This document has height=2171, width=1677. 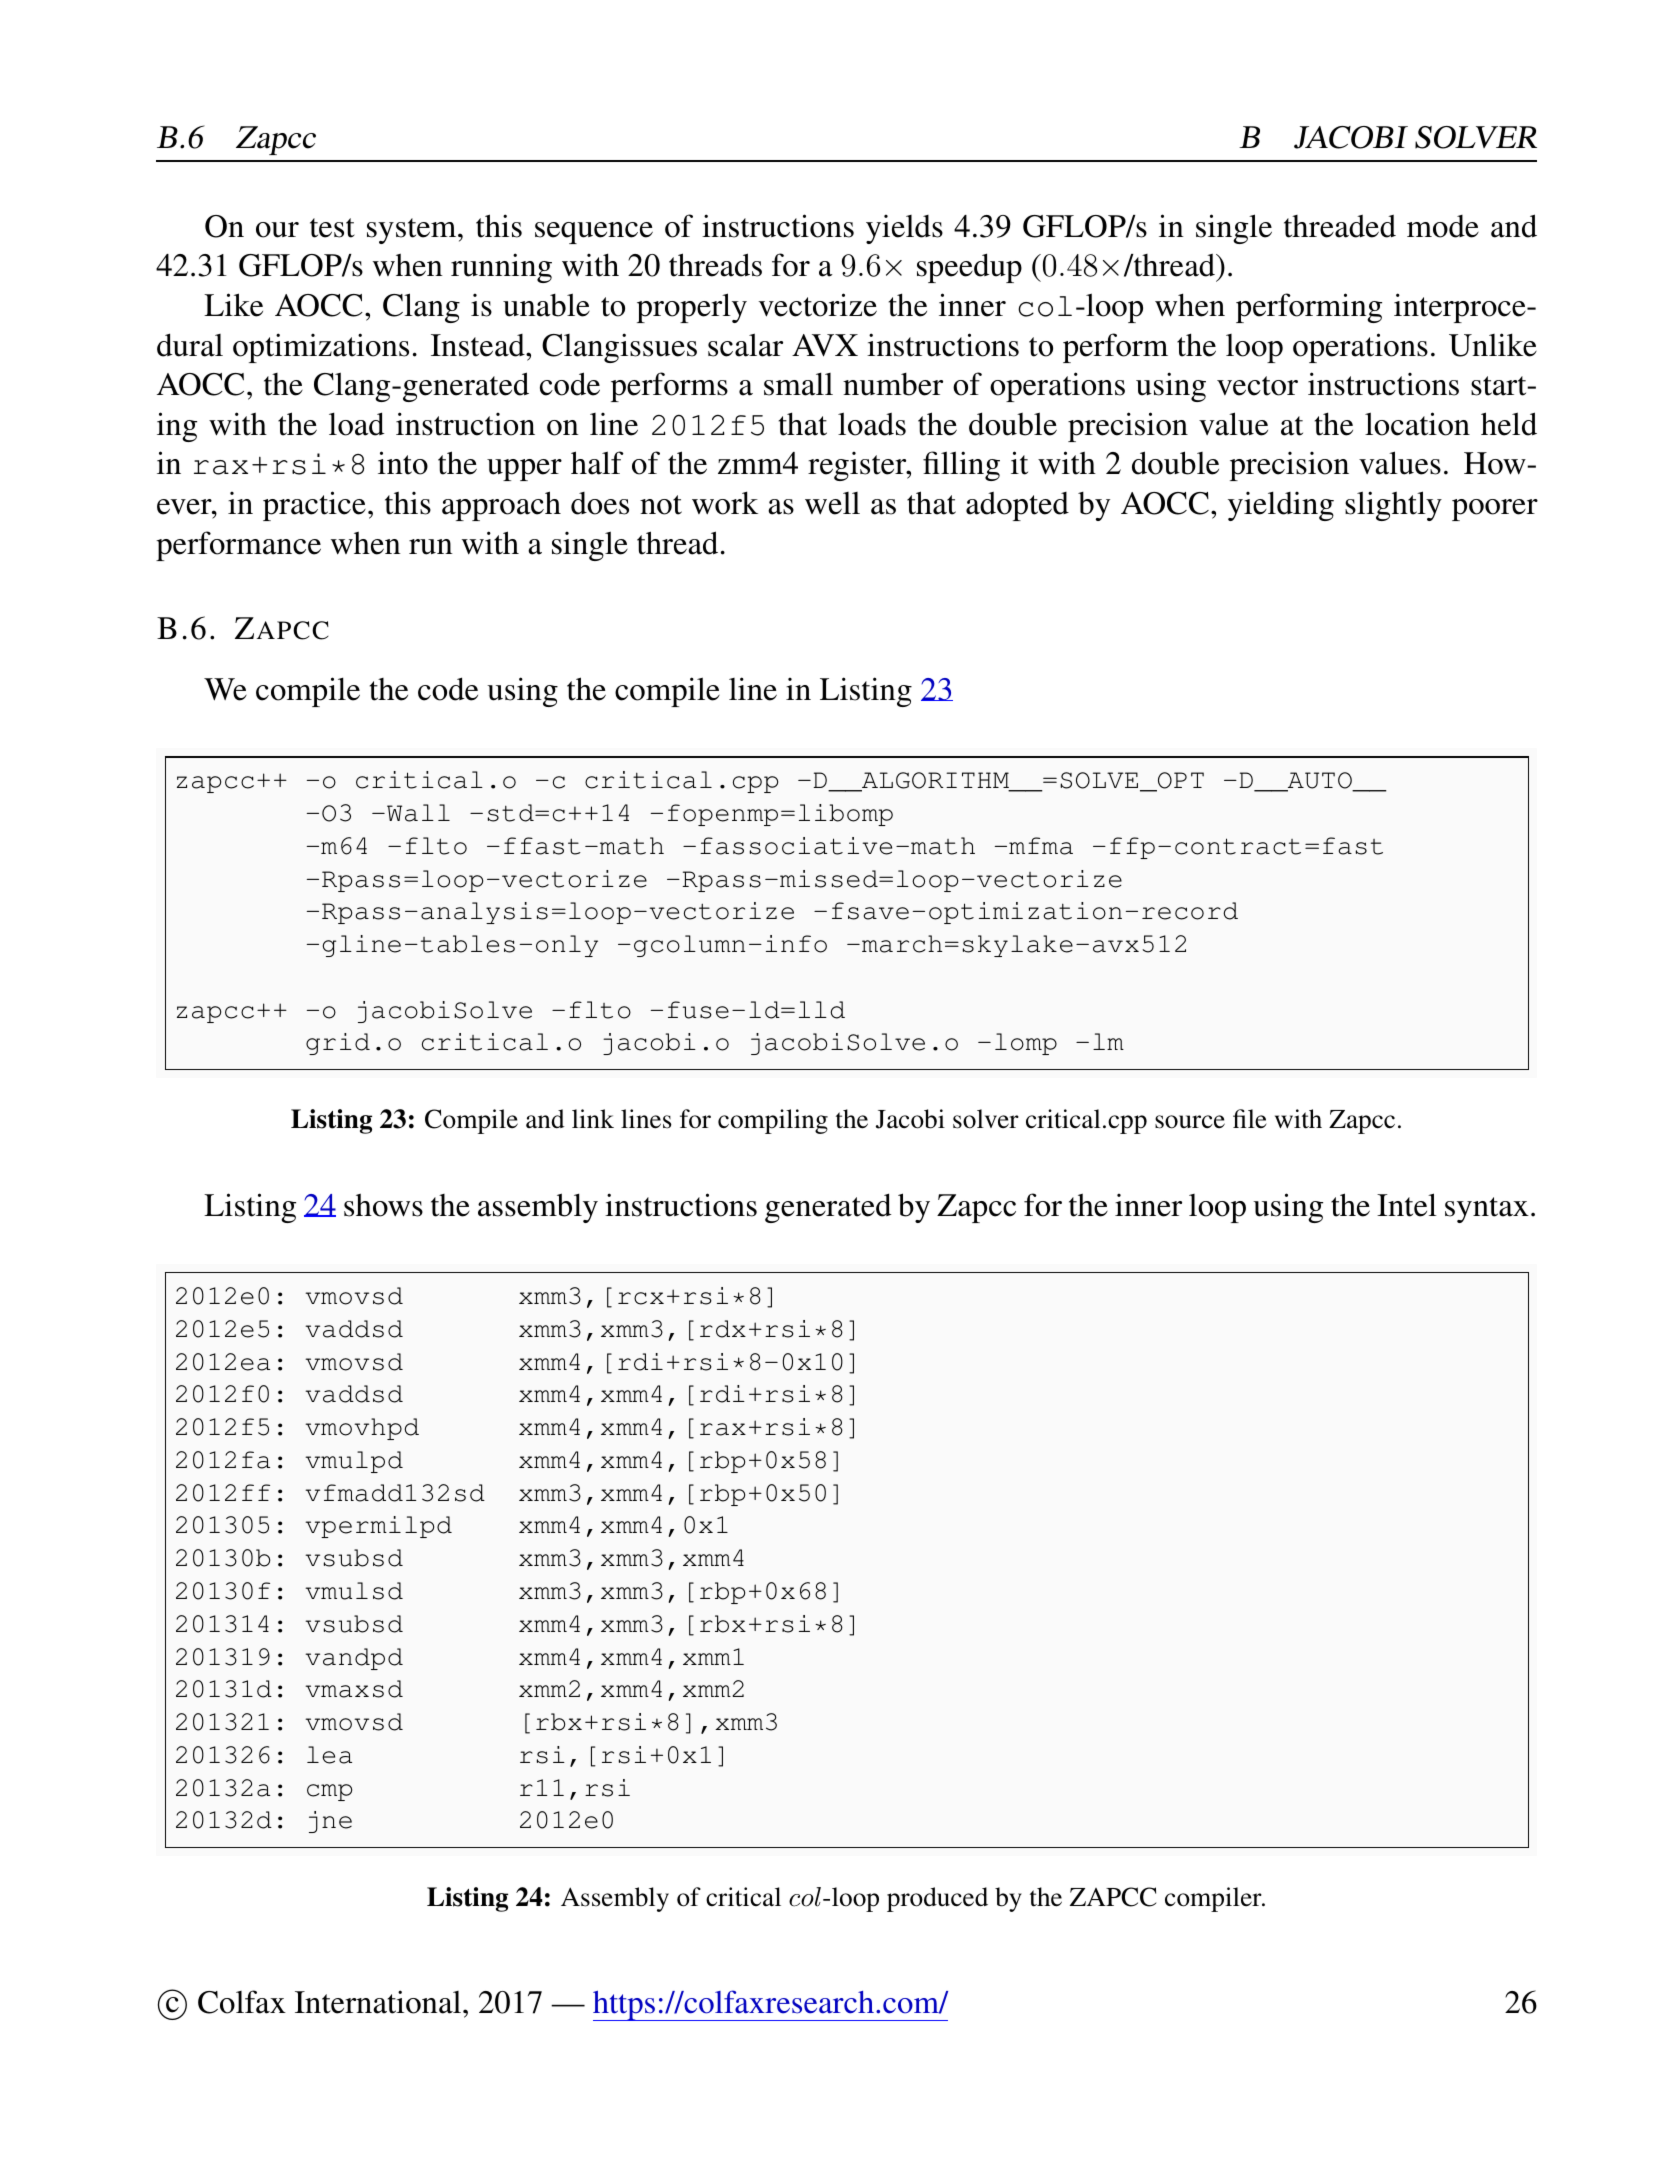 I want to click on speedup, so click(x=969, y=268).
